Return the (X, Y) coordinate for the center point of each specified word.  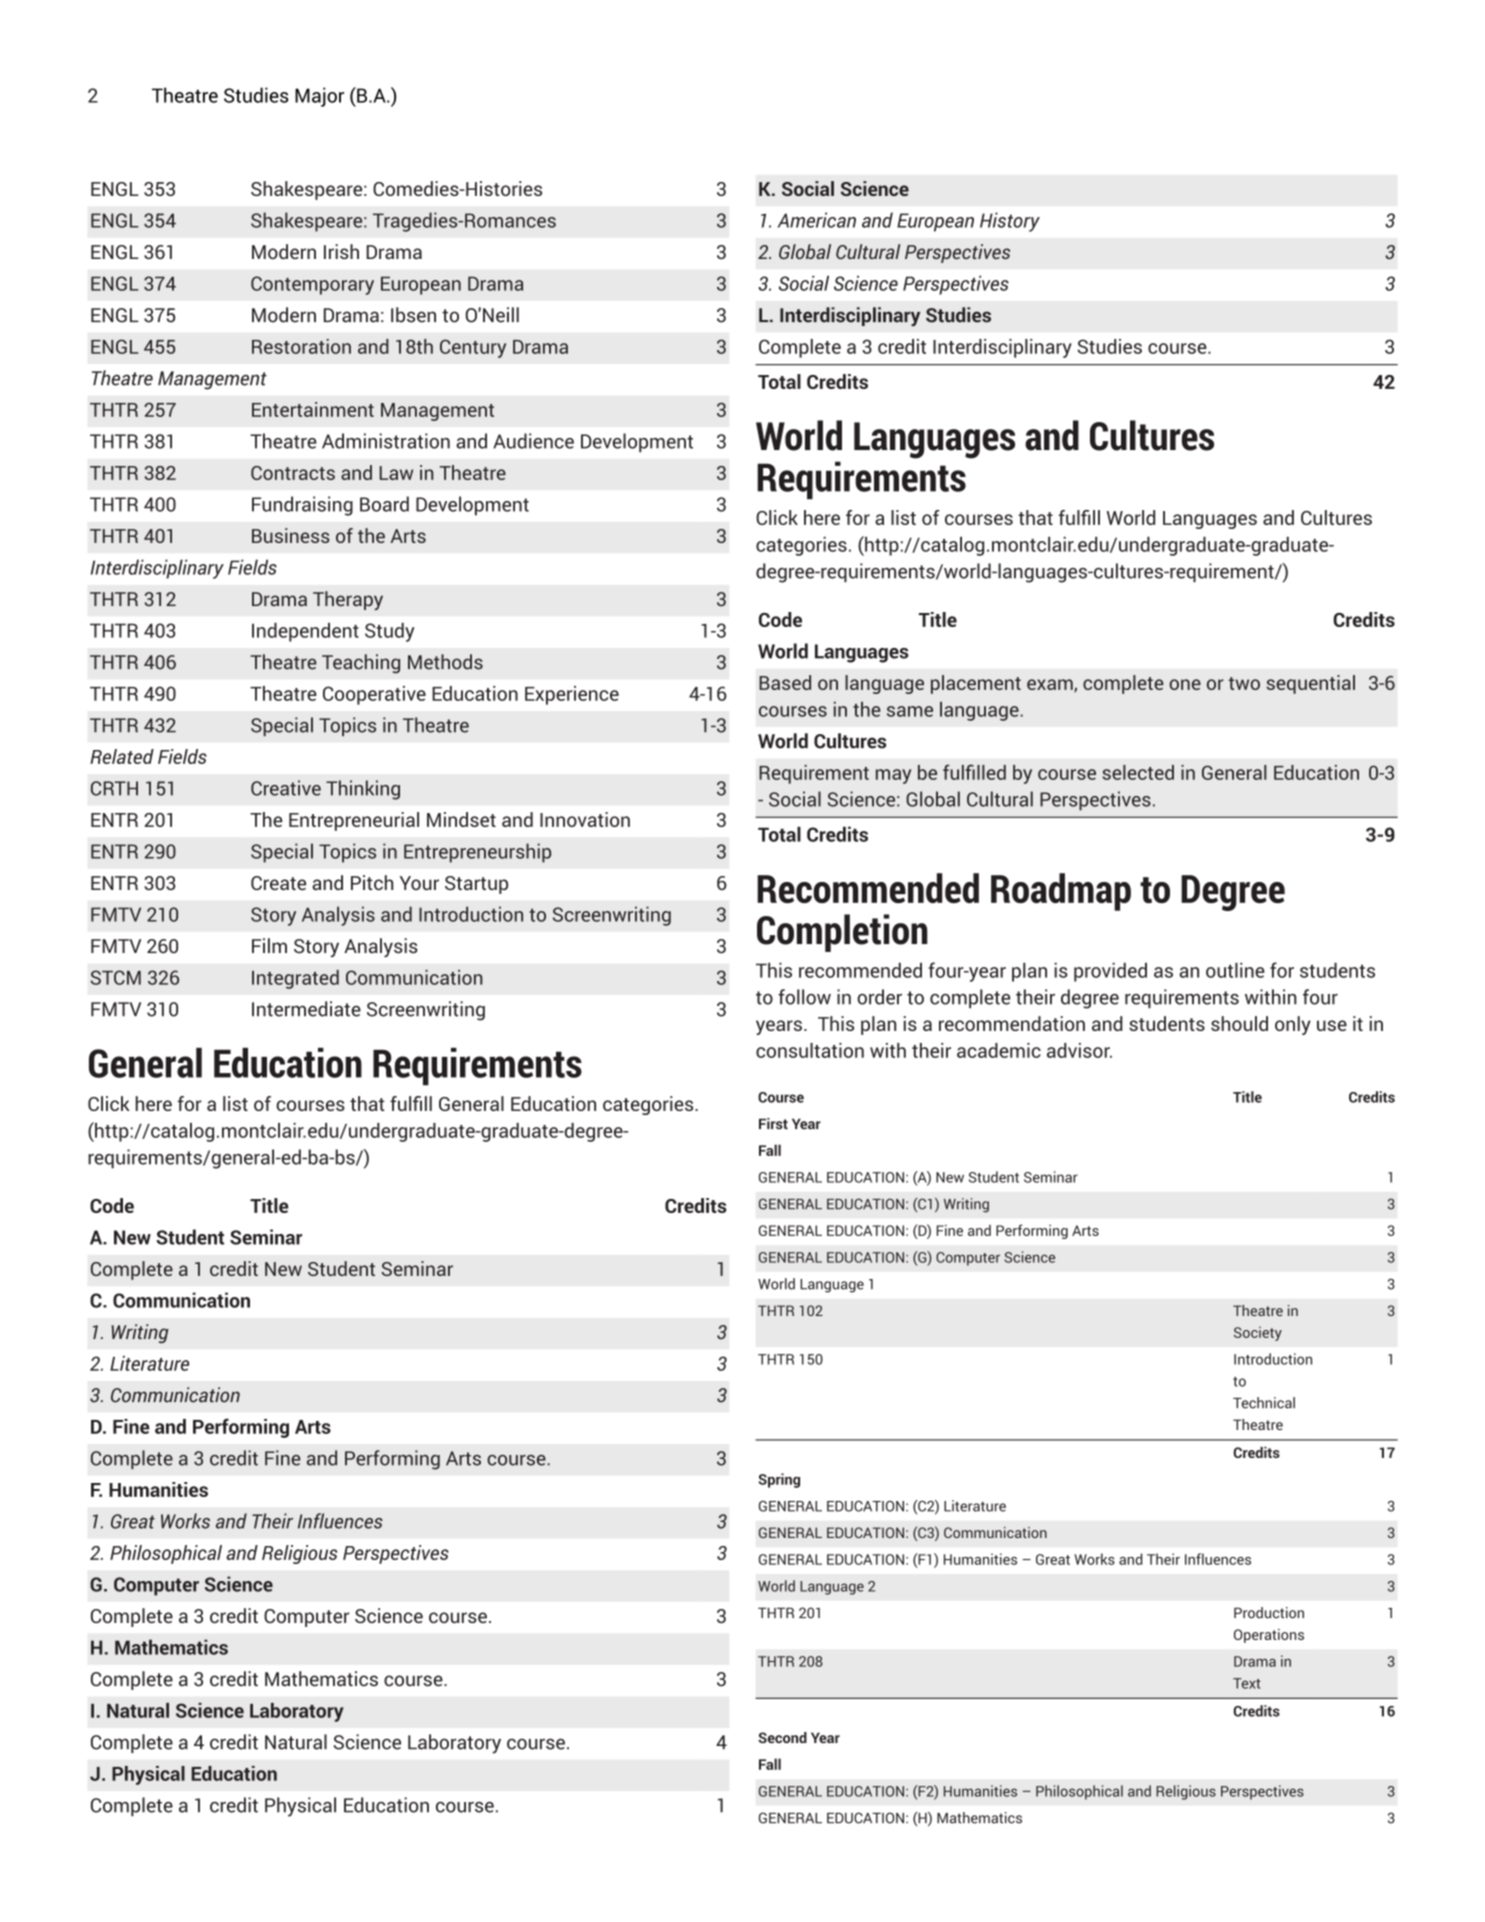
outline (1235, 970)
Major (319, 97)
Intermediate (306, 1009)
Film (269, 945)
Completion (842, 933)
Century (473, 348)
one (1185, 684)
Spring (779, 1480)
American (816, 220)
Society (1258, 1334)
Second (782, 1737)
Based (785, 682)
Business (291, 535)
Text (1247, 1683)
